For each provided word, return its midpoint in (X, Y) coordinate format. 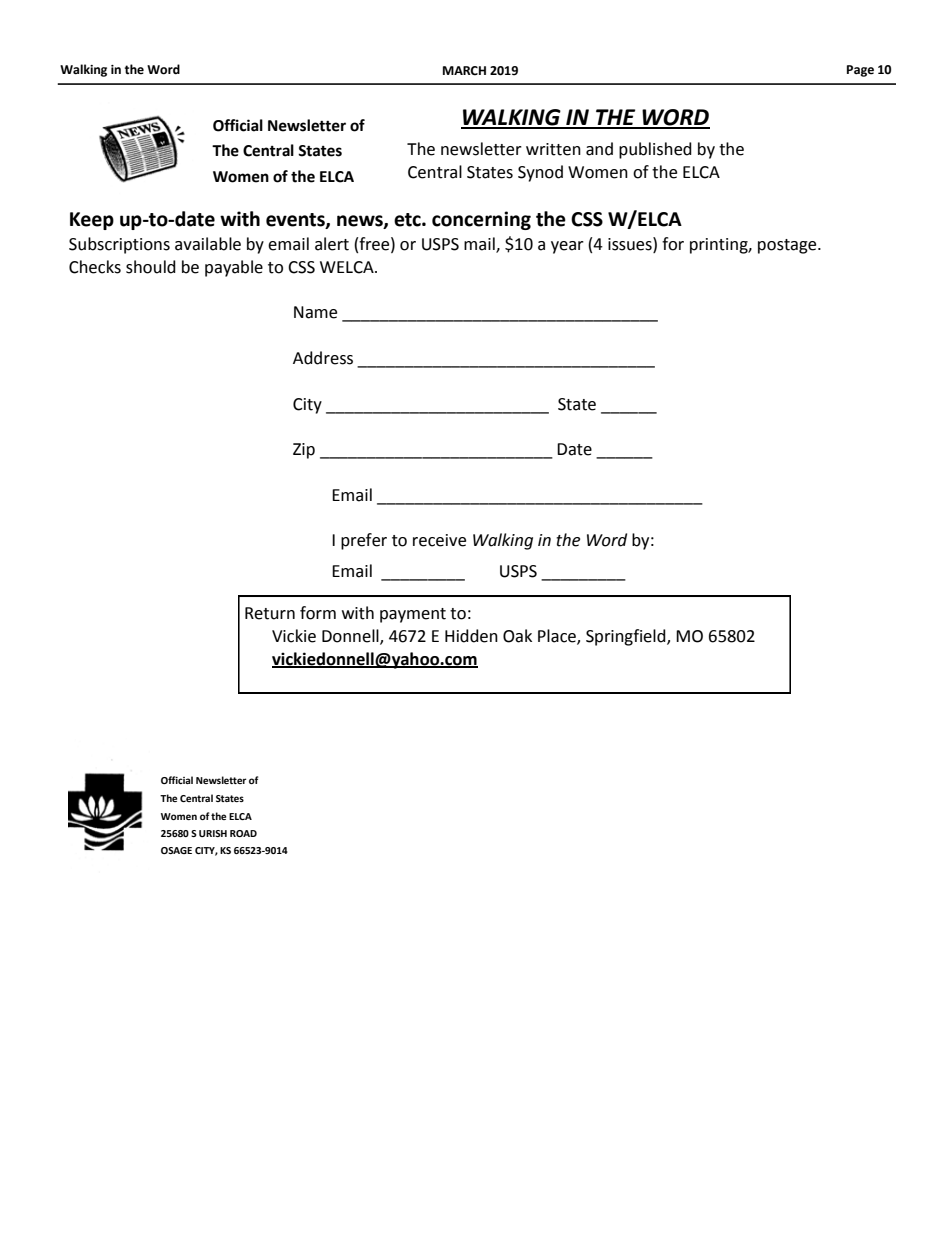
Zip (304, 451)
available (208, 244)
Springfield (627, 637)
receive (439, 540)
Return (270, 613)
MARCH (464, 71)
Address (323, 358)
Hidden (471, 636)
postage (788, 246)
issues (631, 244)
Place (558, 637)
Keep (92, 221)
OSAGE (176, 850)
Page (860, 71)
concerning (481, 220)
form (318, 613)
